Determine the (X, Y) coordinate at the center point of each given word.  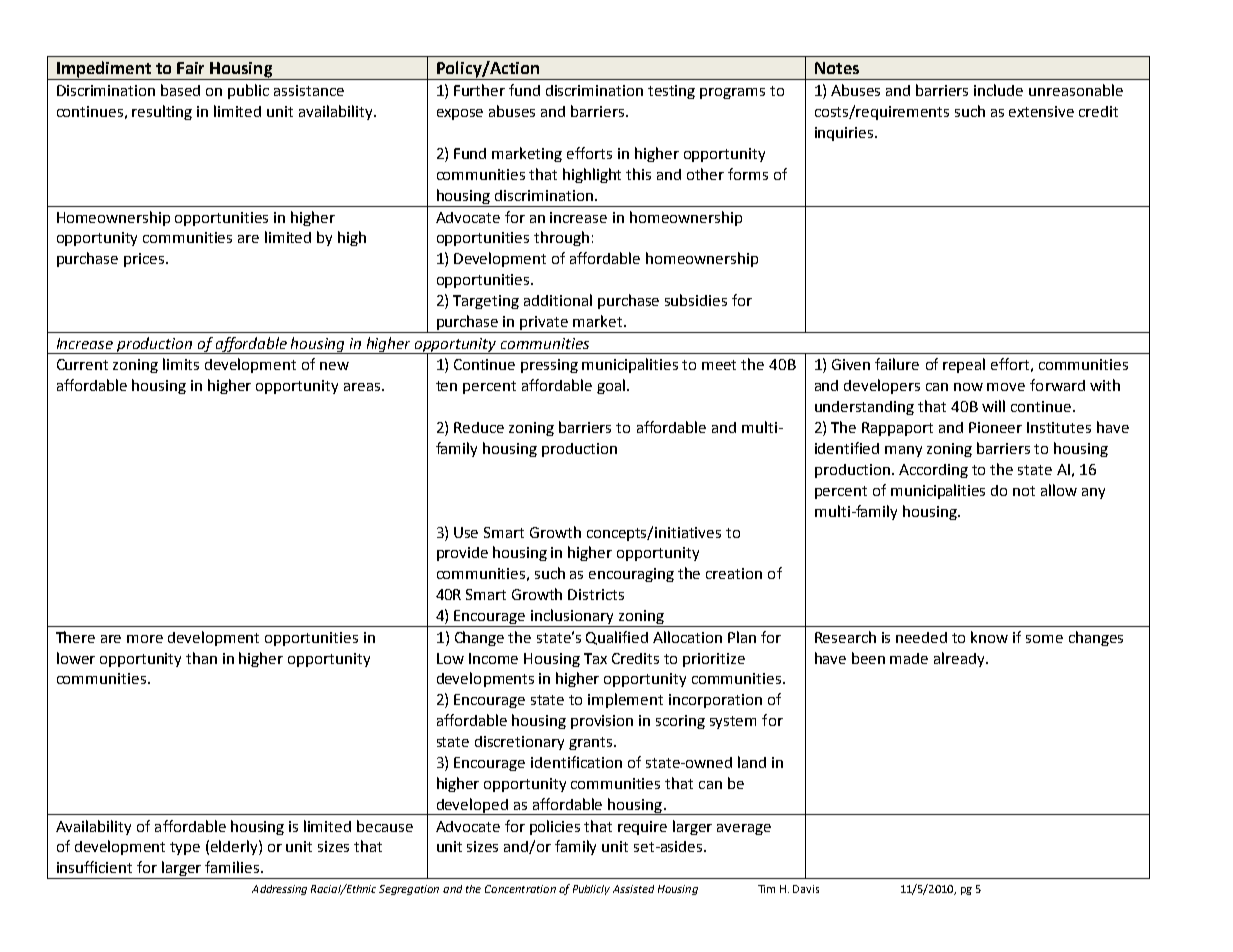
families (233, 867)
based (180, 90)
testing (671, 92)
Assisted (633, 889)
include (998, 90)
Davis (806, 889)
